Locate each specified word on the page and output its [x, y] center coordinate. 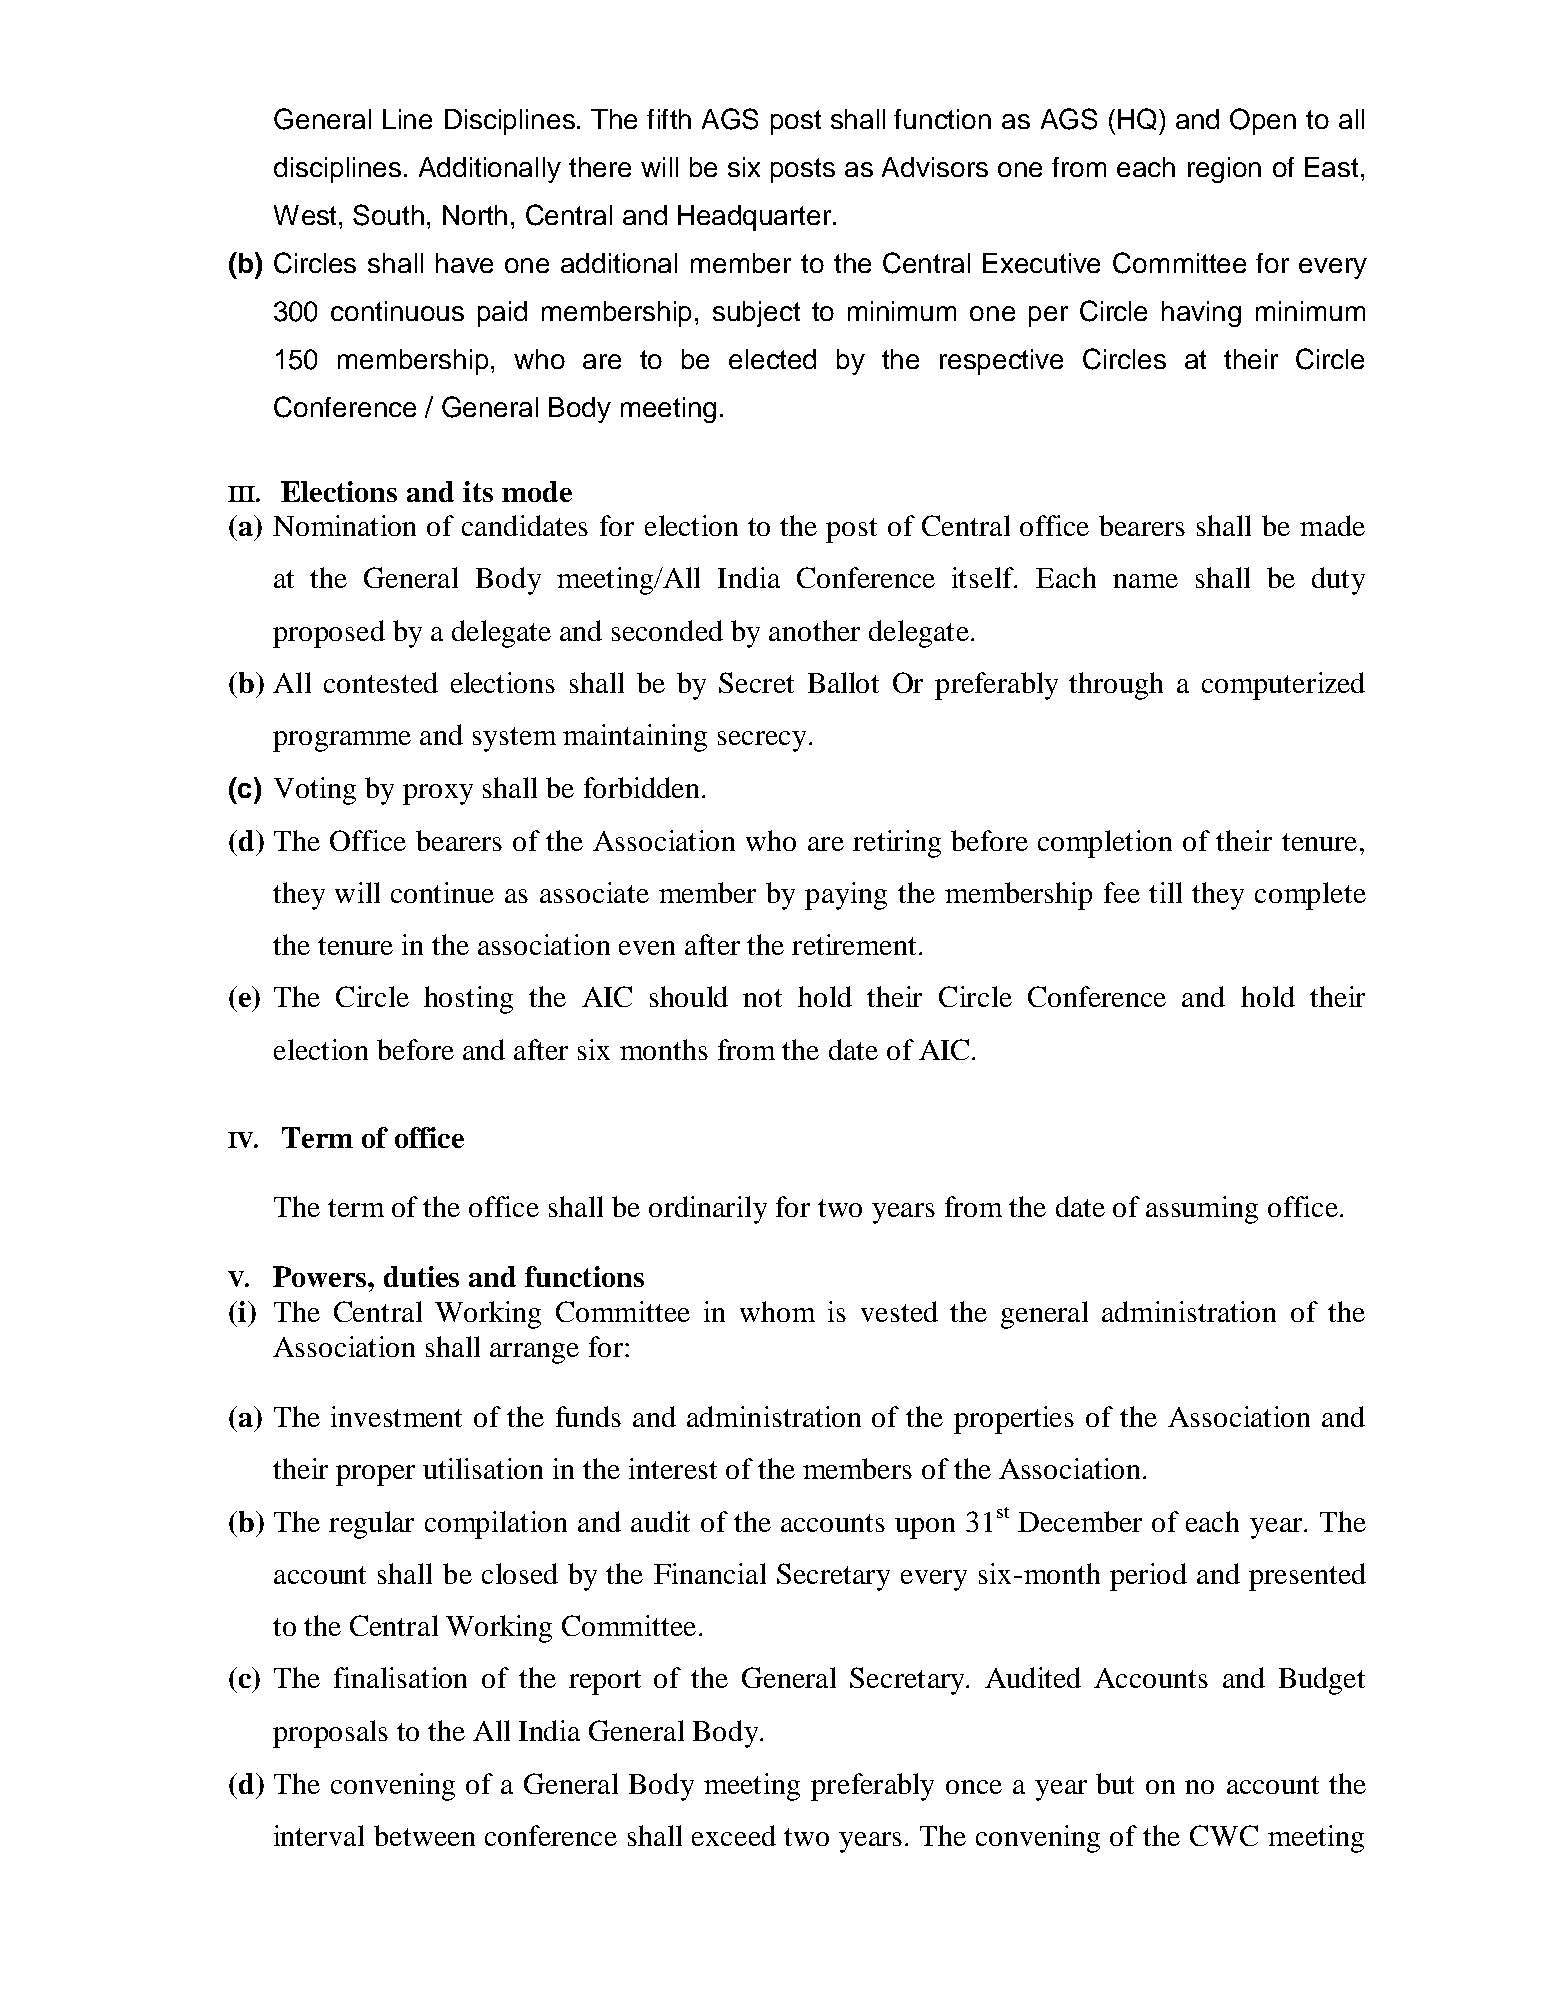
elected [772, 359]
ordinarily [708, 1210]
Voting [315, 791]
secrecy [762, 741]
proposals [330, 1734]
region [1224, 170]
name [1145, 581]
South [388, 215]
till [1165, 892]
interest [673, 1468]
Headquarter [756, 218]
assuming [1202, 1210]
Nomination [344, 525]
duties [421, 1276]
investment [396, 1416]
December [1080, 1521]
